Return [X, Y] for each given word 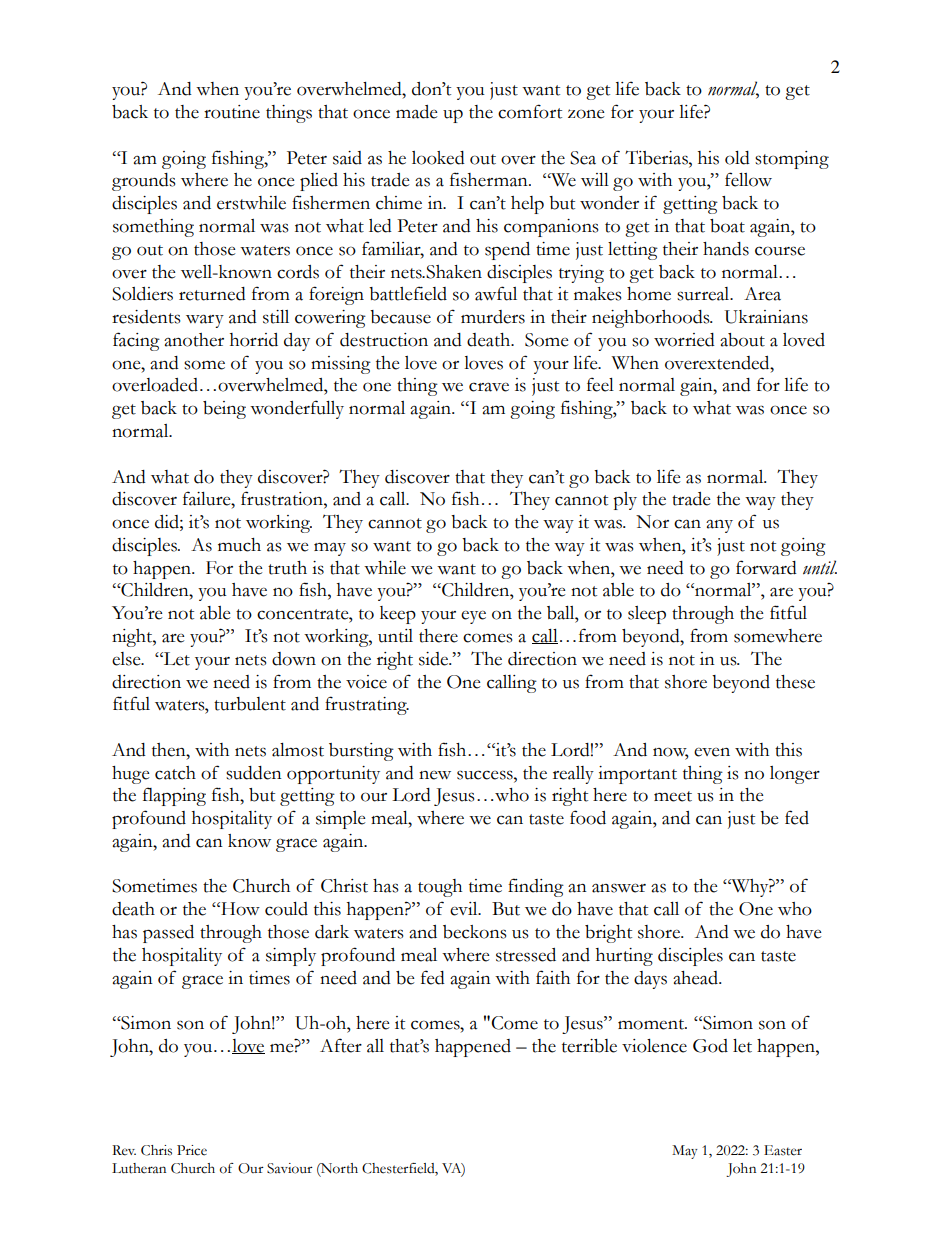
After [341, 1045]
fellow [748, 179]
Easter [783, 1150]
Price [192, 1150]
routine [232, 112]
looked [438, 158]
